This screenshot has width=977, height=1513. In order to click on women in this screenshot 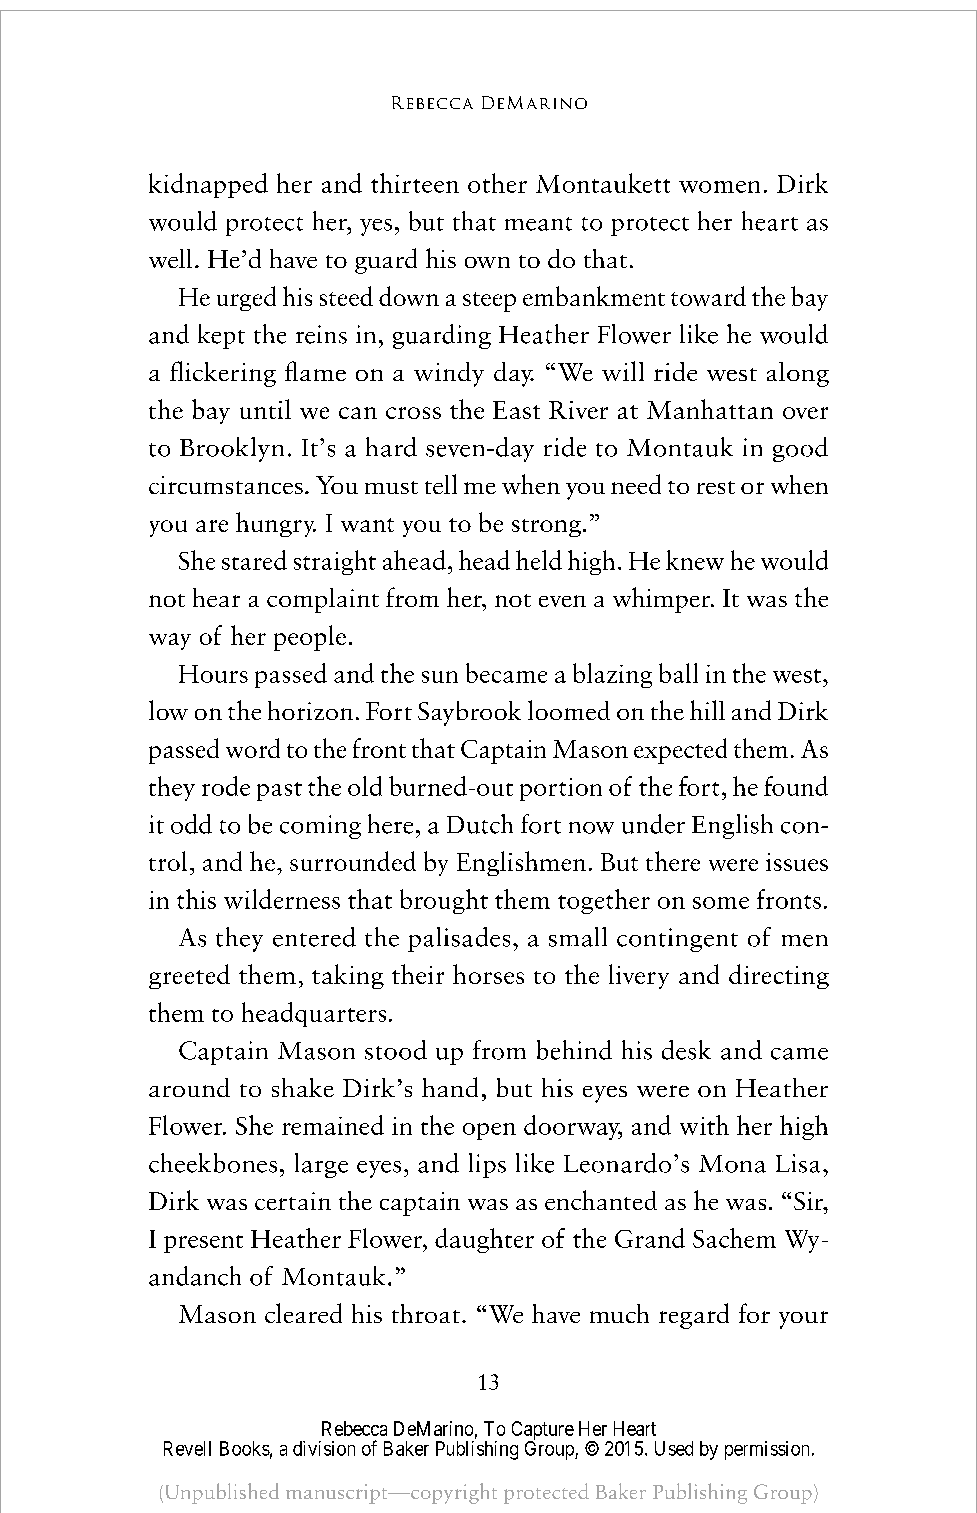, I will do `click(719, 187)`.
